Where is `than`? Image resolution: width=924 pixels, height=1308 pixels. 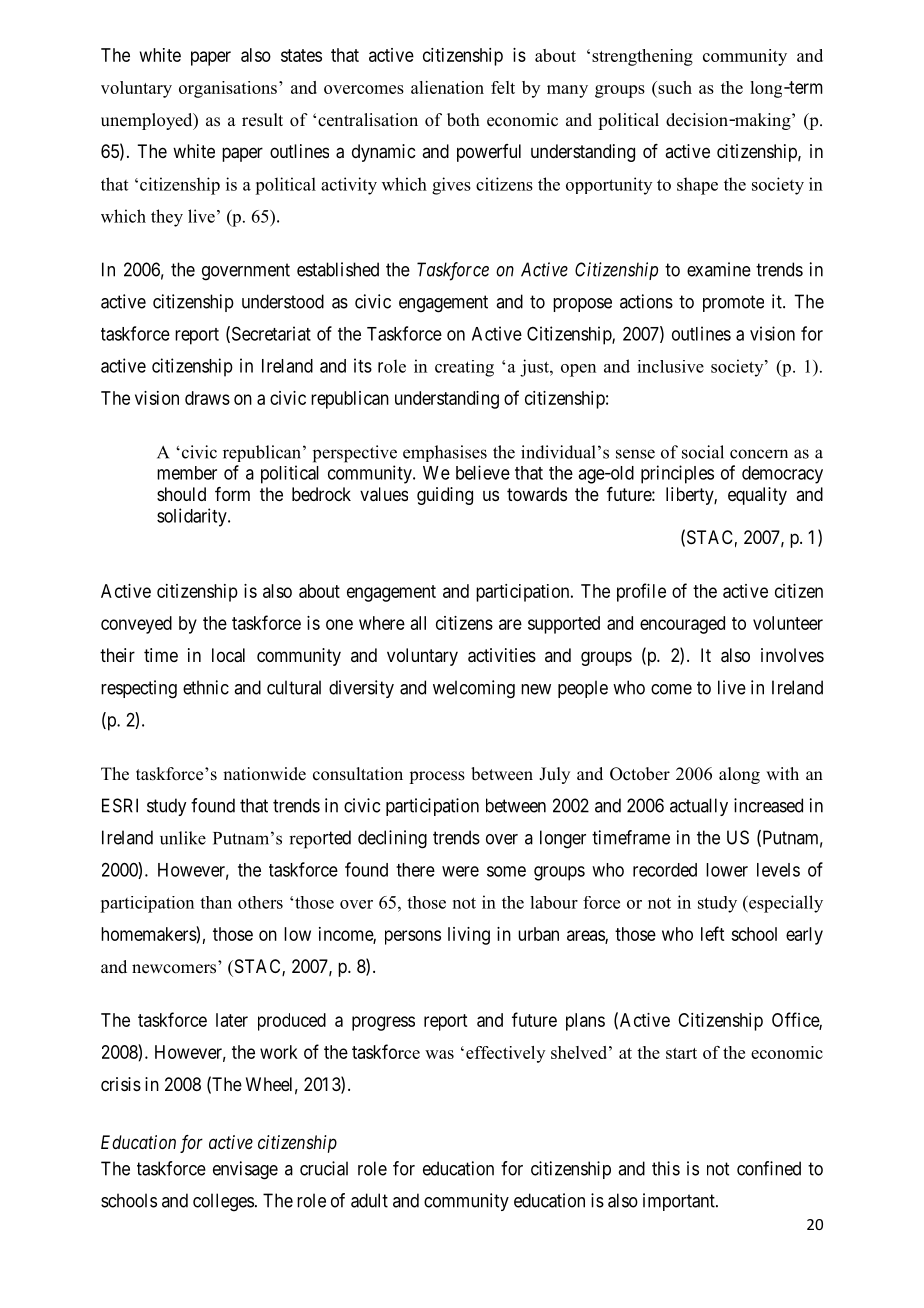 than is located at coordinates (216, 902).
